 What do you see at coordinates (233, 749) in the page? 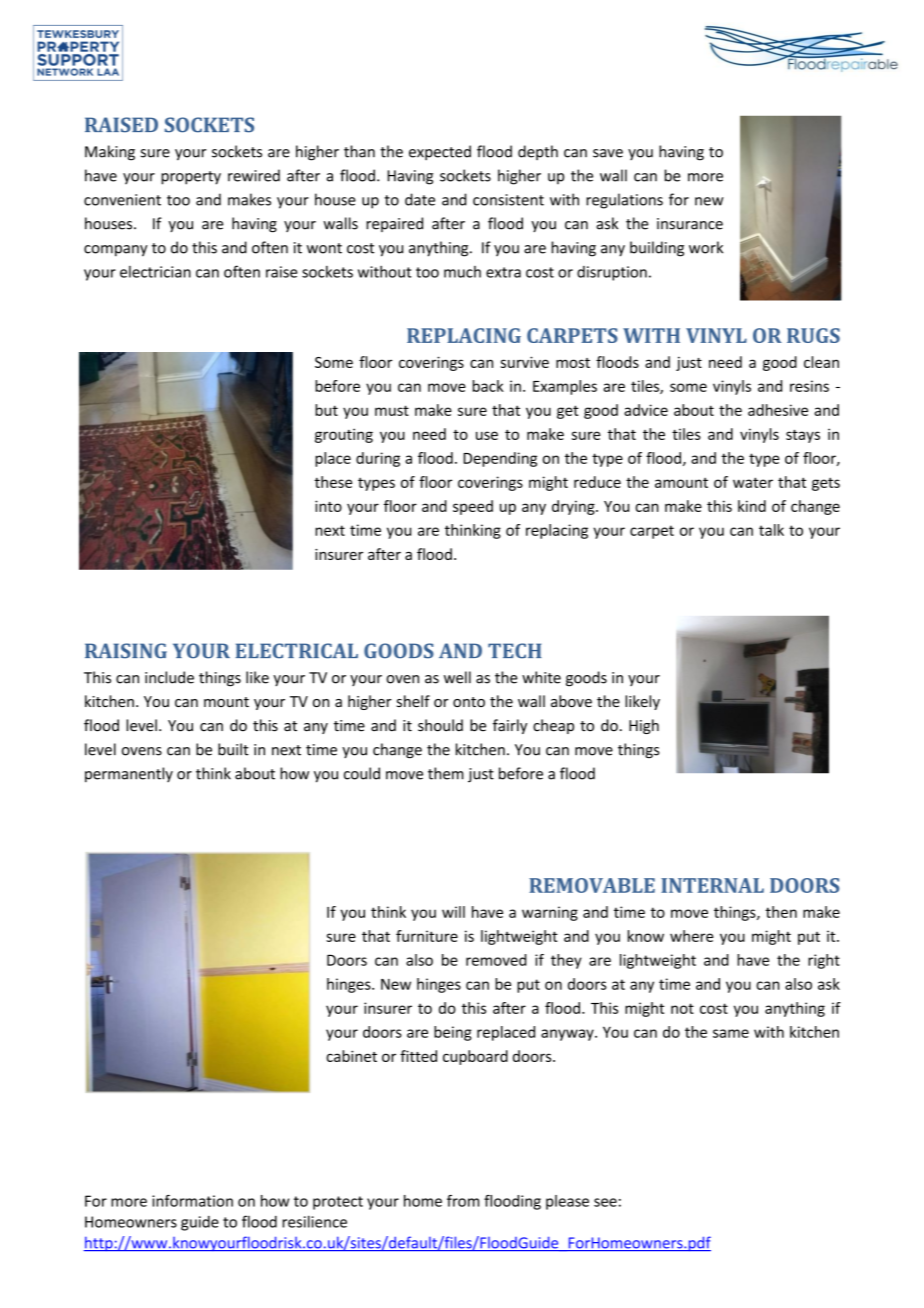
I see `built` at bounding box center [233, 749].
